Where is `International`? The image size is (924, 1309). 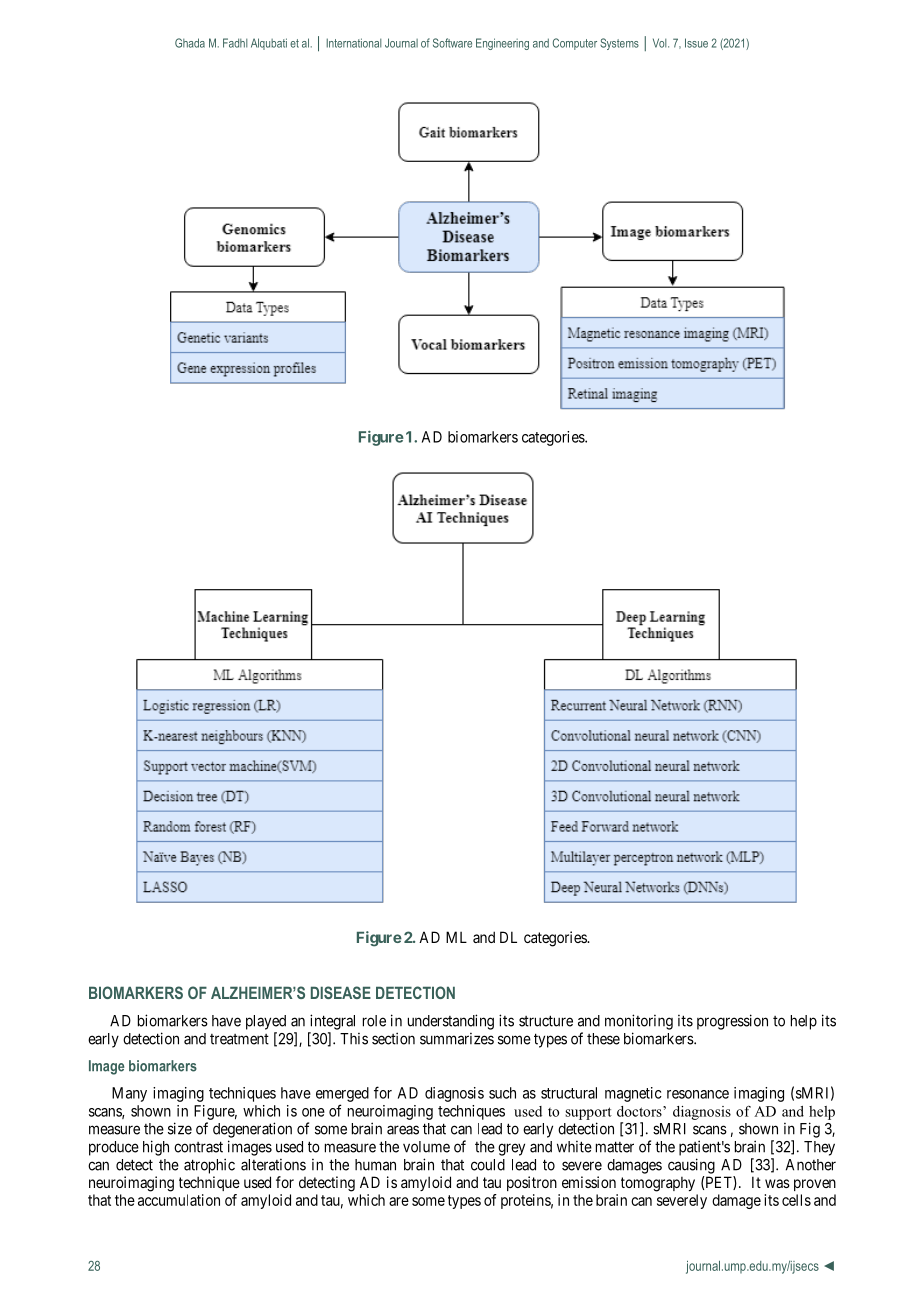 International is located at coordinates (354, 43).
